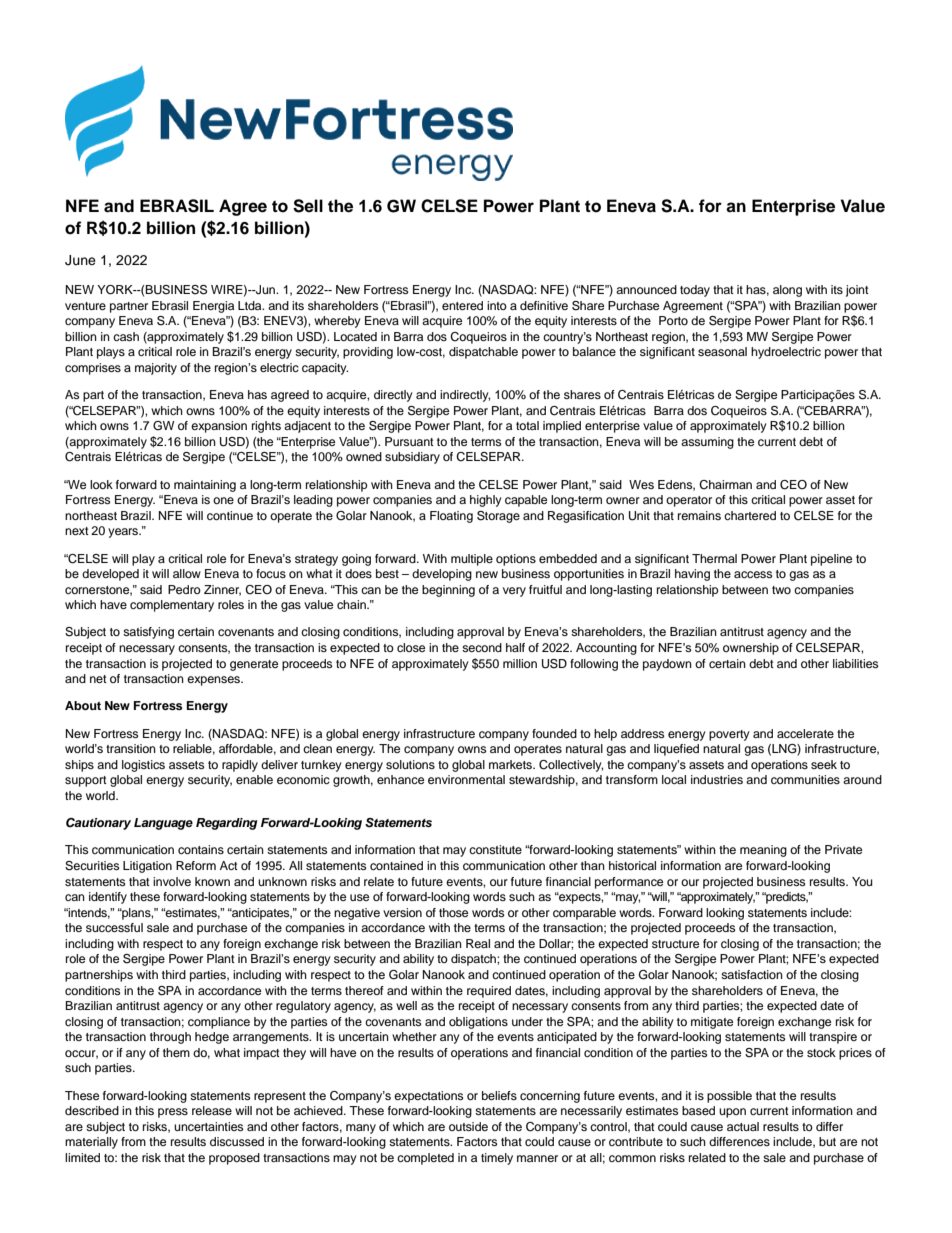 This image has width=952, height=1233. I want to click on accelerate, so click(805, 733).
